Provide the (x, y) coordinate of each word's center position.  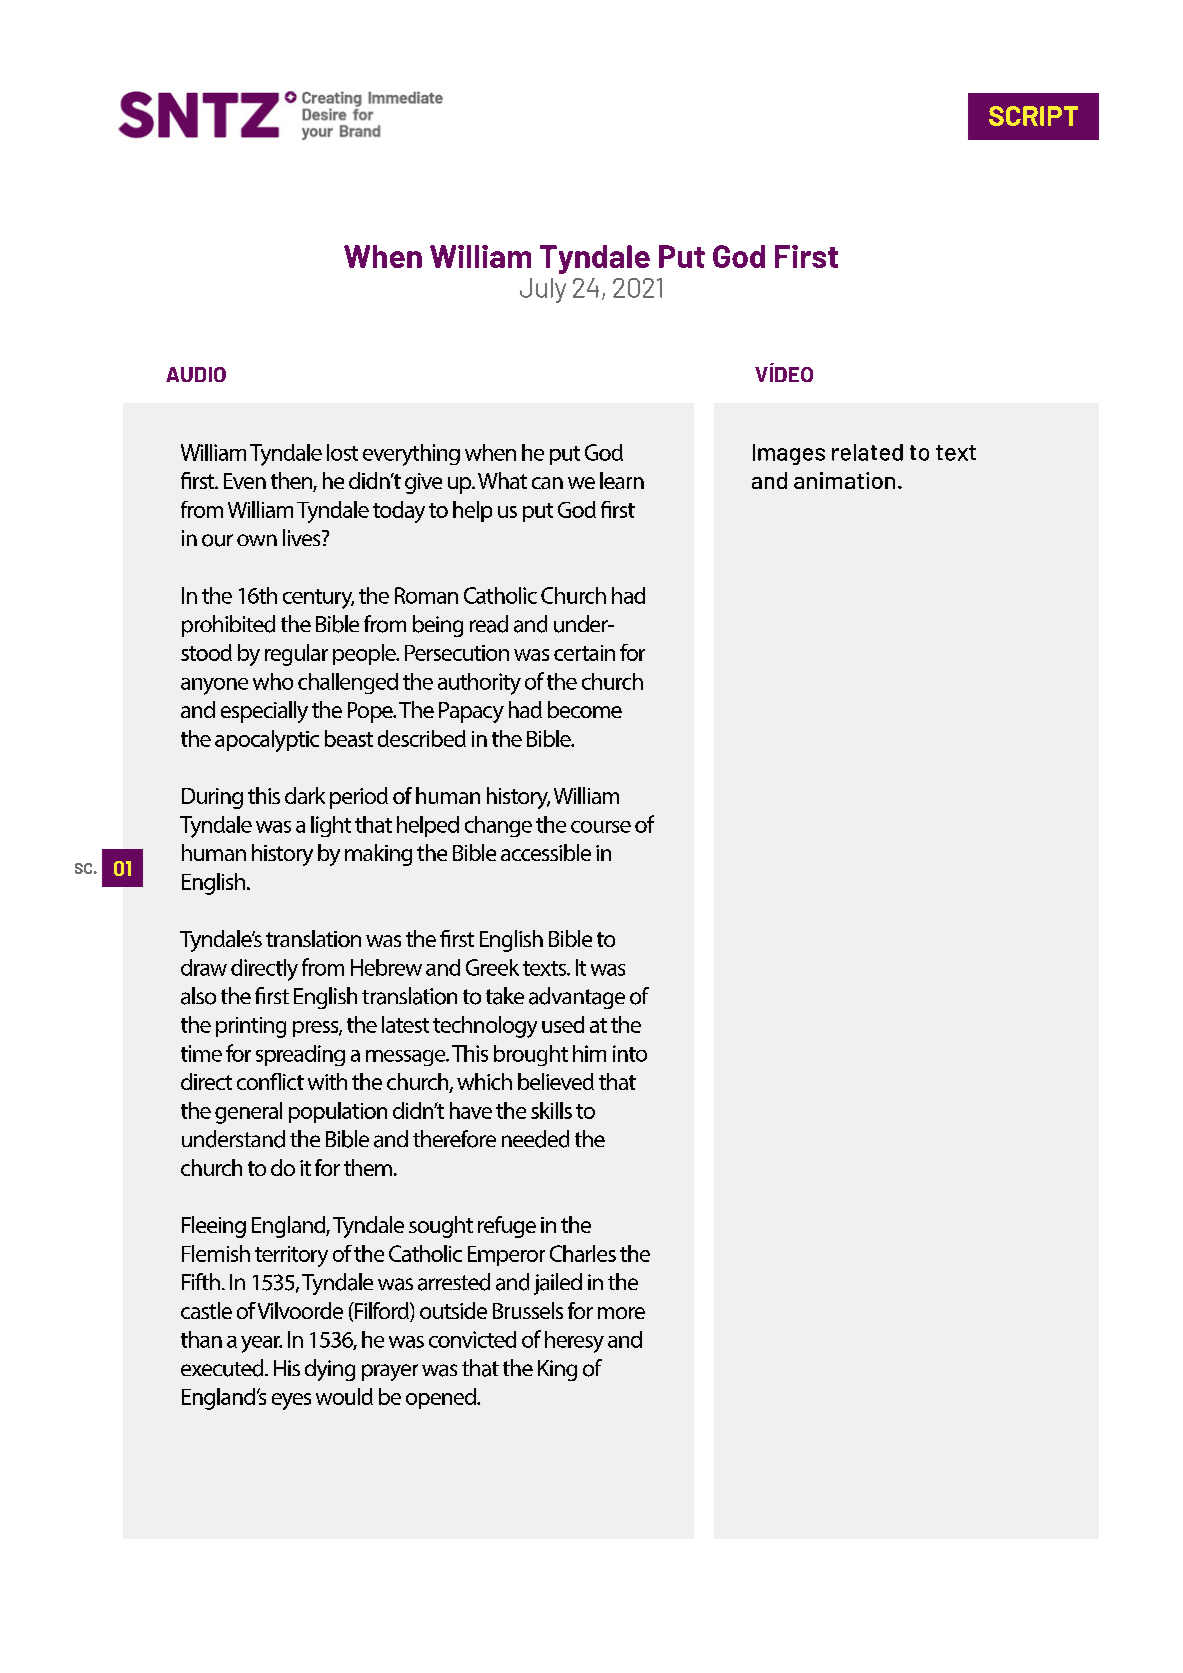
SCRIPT (1033, 116)
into (630, 1053)
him (589, 1053)
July (543, 290)
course (601, 827)
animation (844, 480)
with (327, 1081)
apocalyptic (267, 741)
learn (622, 480)
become (585, 709)
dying (330, 1370)
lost (342, 452)
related (867, 452)
